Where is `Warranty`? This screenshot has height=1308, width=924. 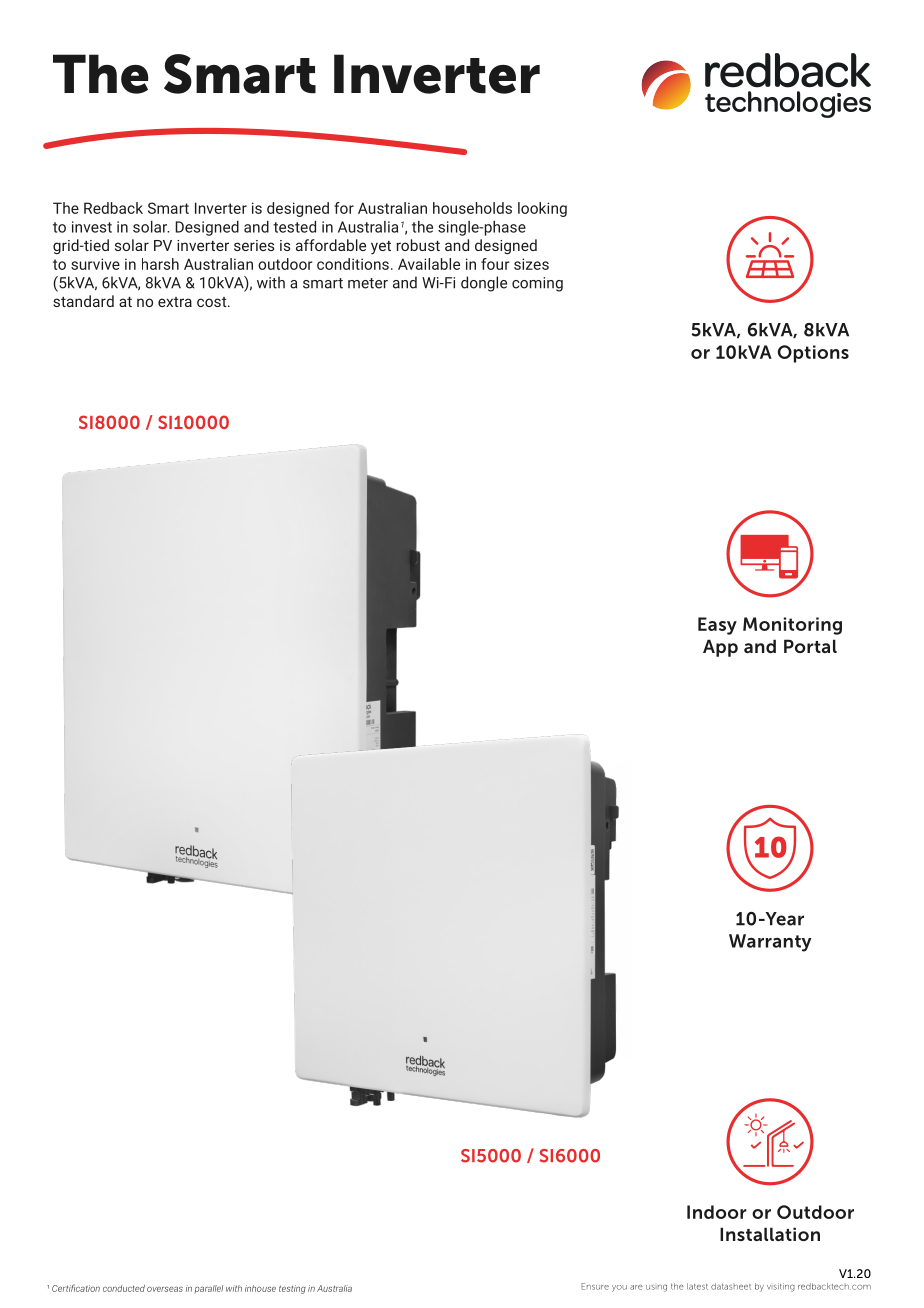 Warranty is located at coordinates (770, 943).
